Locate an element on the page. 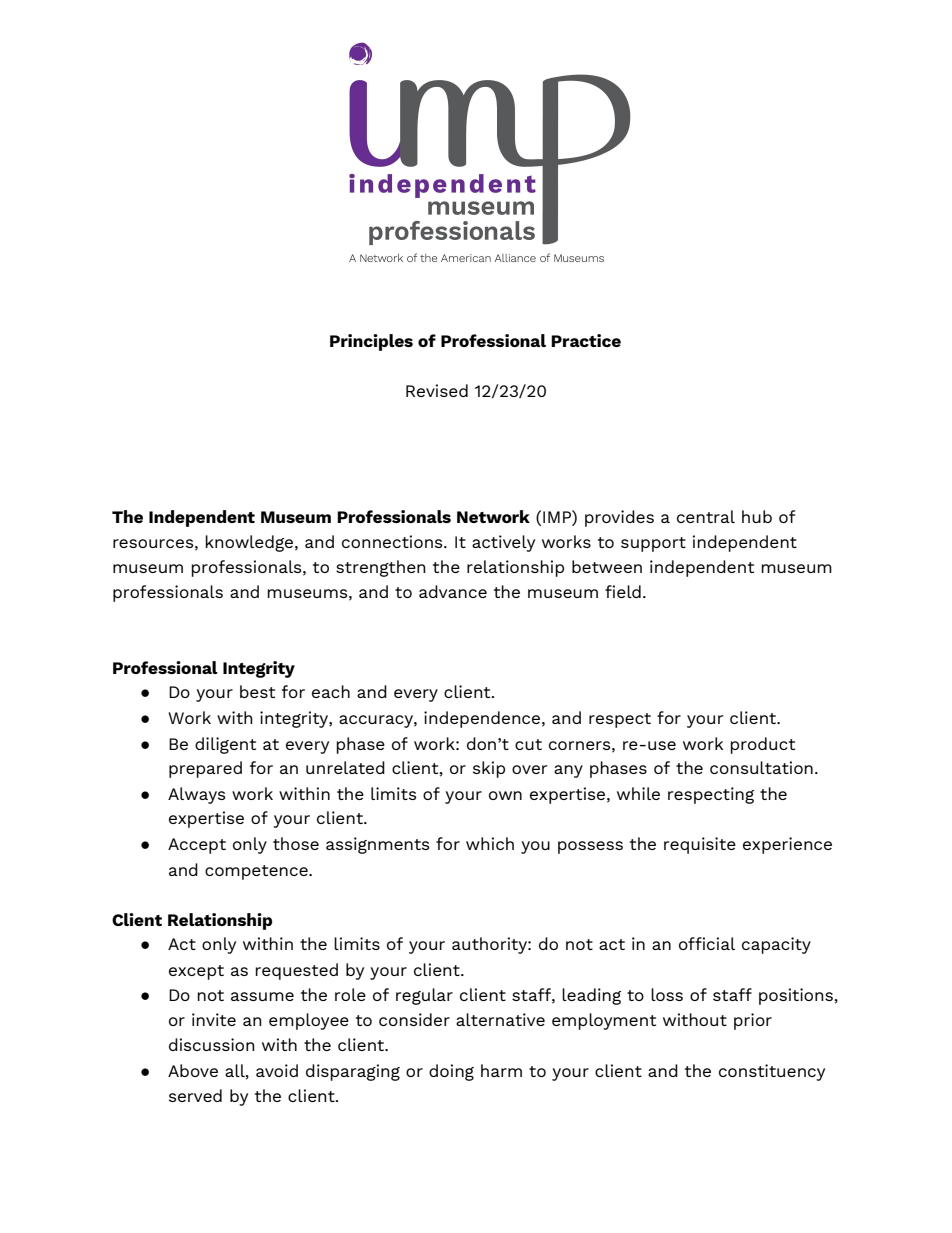 The width and height of the image is (952, 1233). Practice is located at coordinates (586, 340).
